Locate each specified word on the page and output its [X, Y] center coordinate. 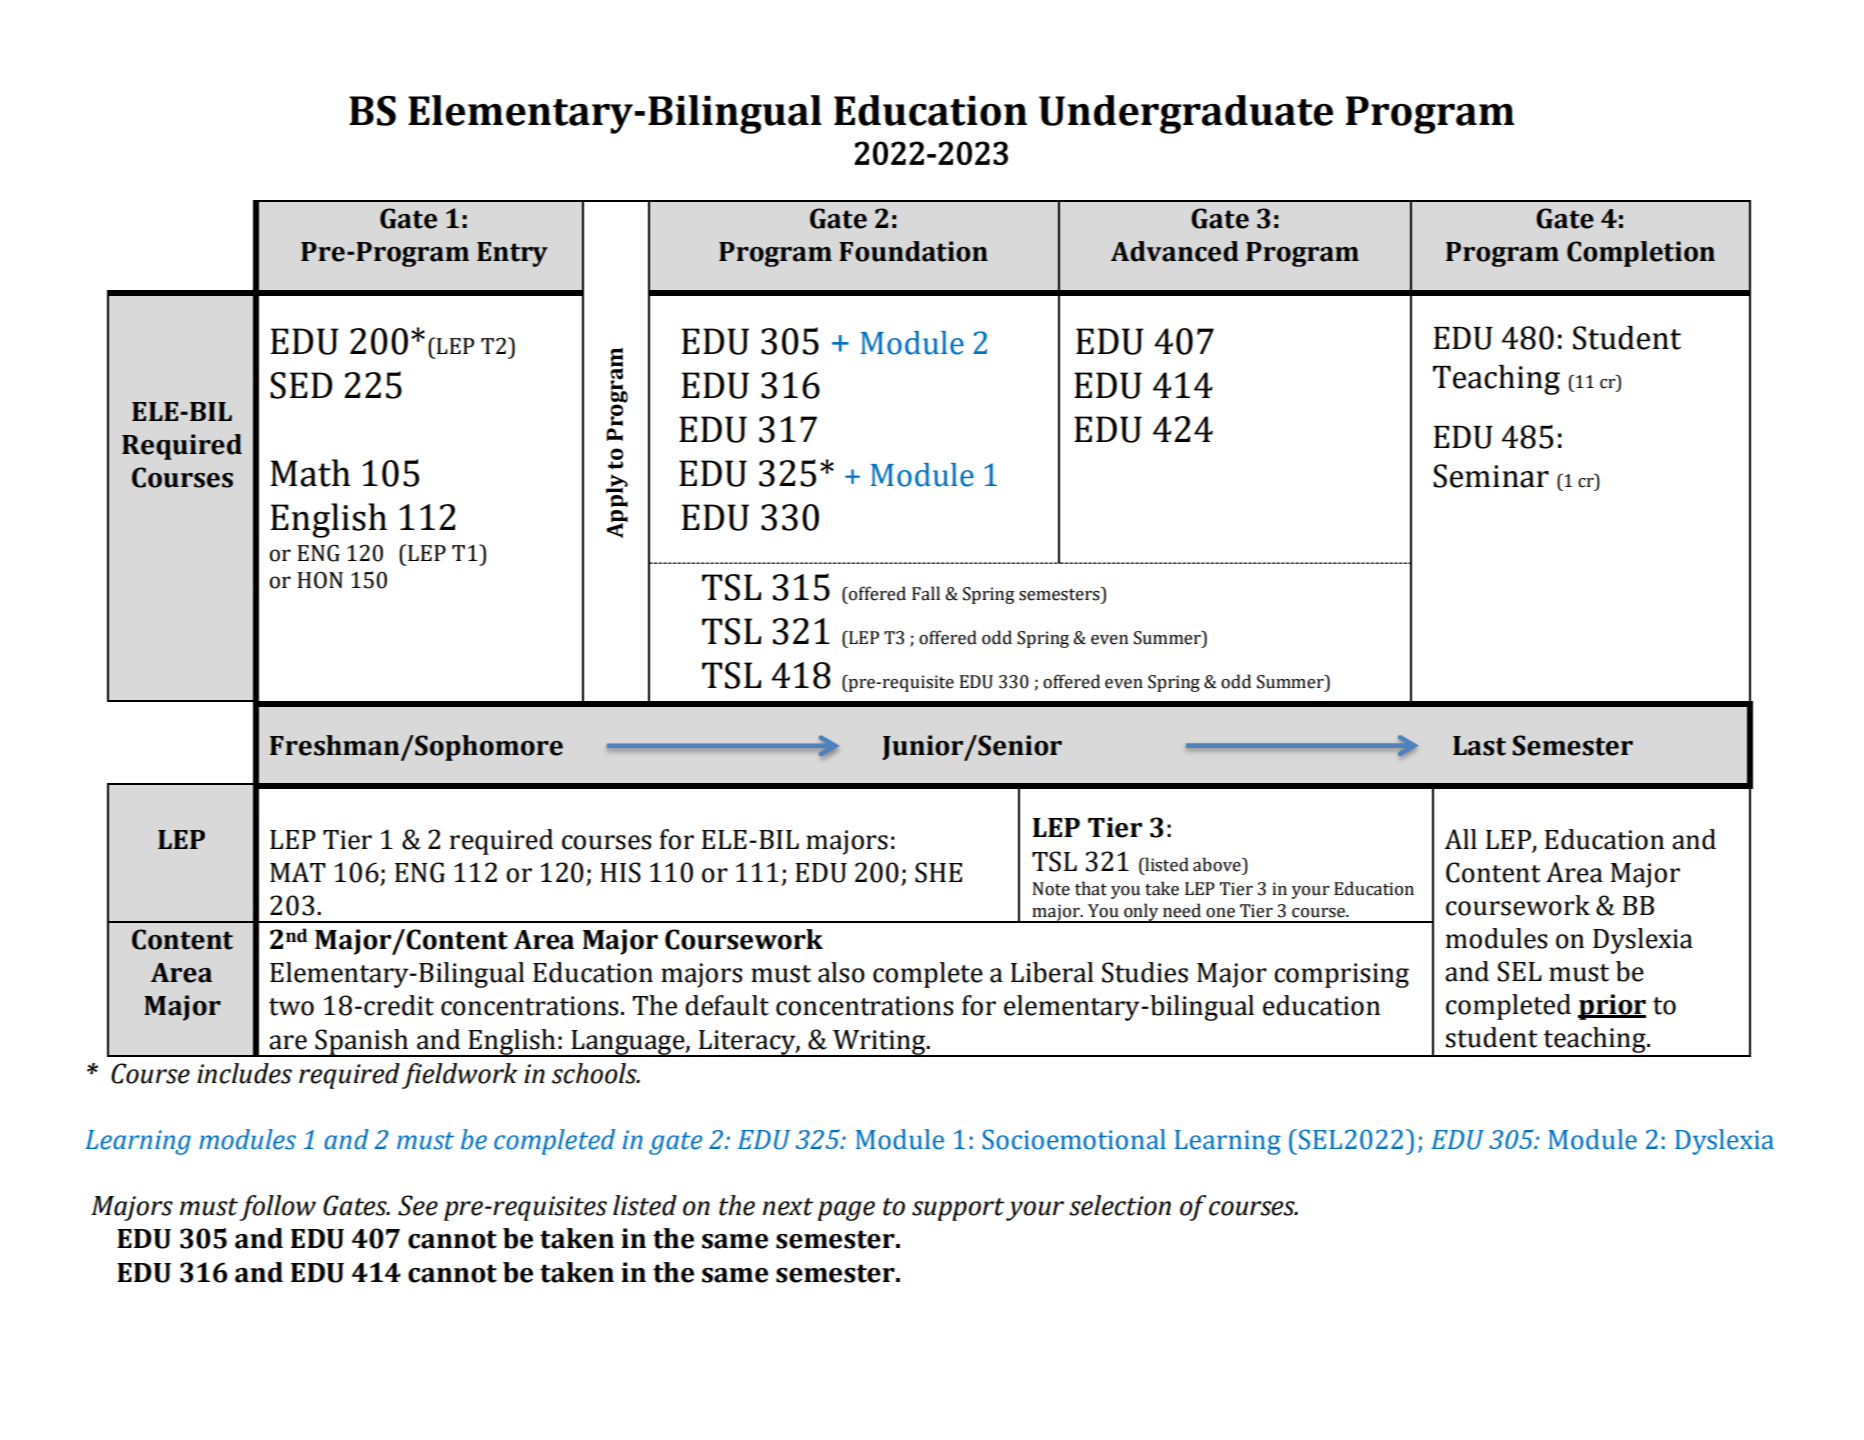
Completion [1641, 254]
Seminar [1491, 476]
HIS [620, 872]
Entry [512, 254]
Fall [926, 593]
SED [301, 385]
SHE [938, 872]
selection [1120, 1205]
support [958, 1209]
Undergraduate [1186, 114]
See [418, 1205]
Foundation [913, 251]
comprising [1341, 975]
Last [1479, 746]
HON [320, 580]
